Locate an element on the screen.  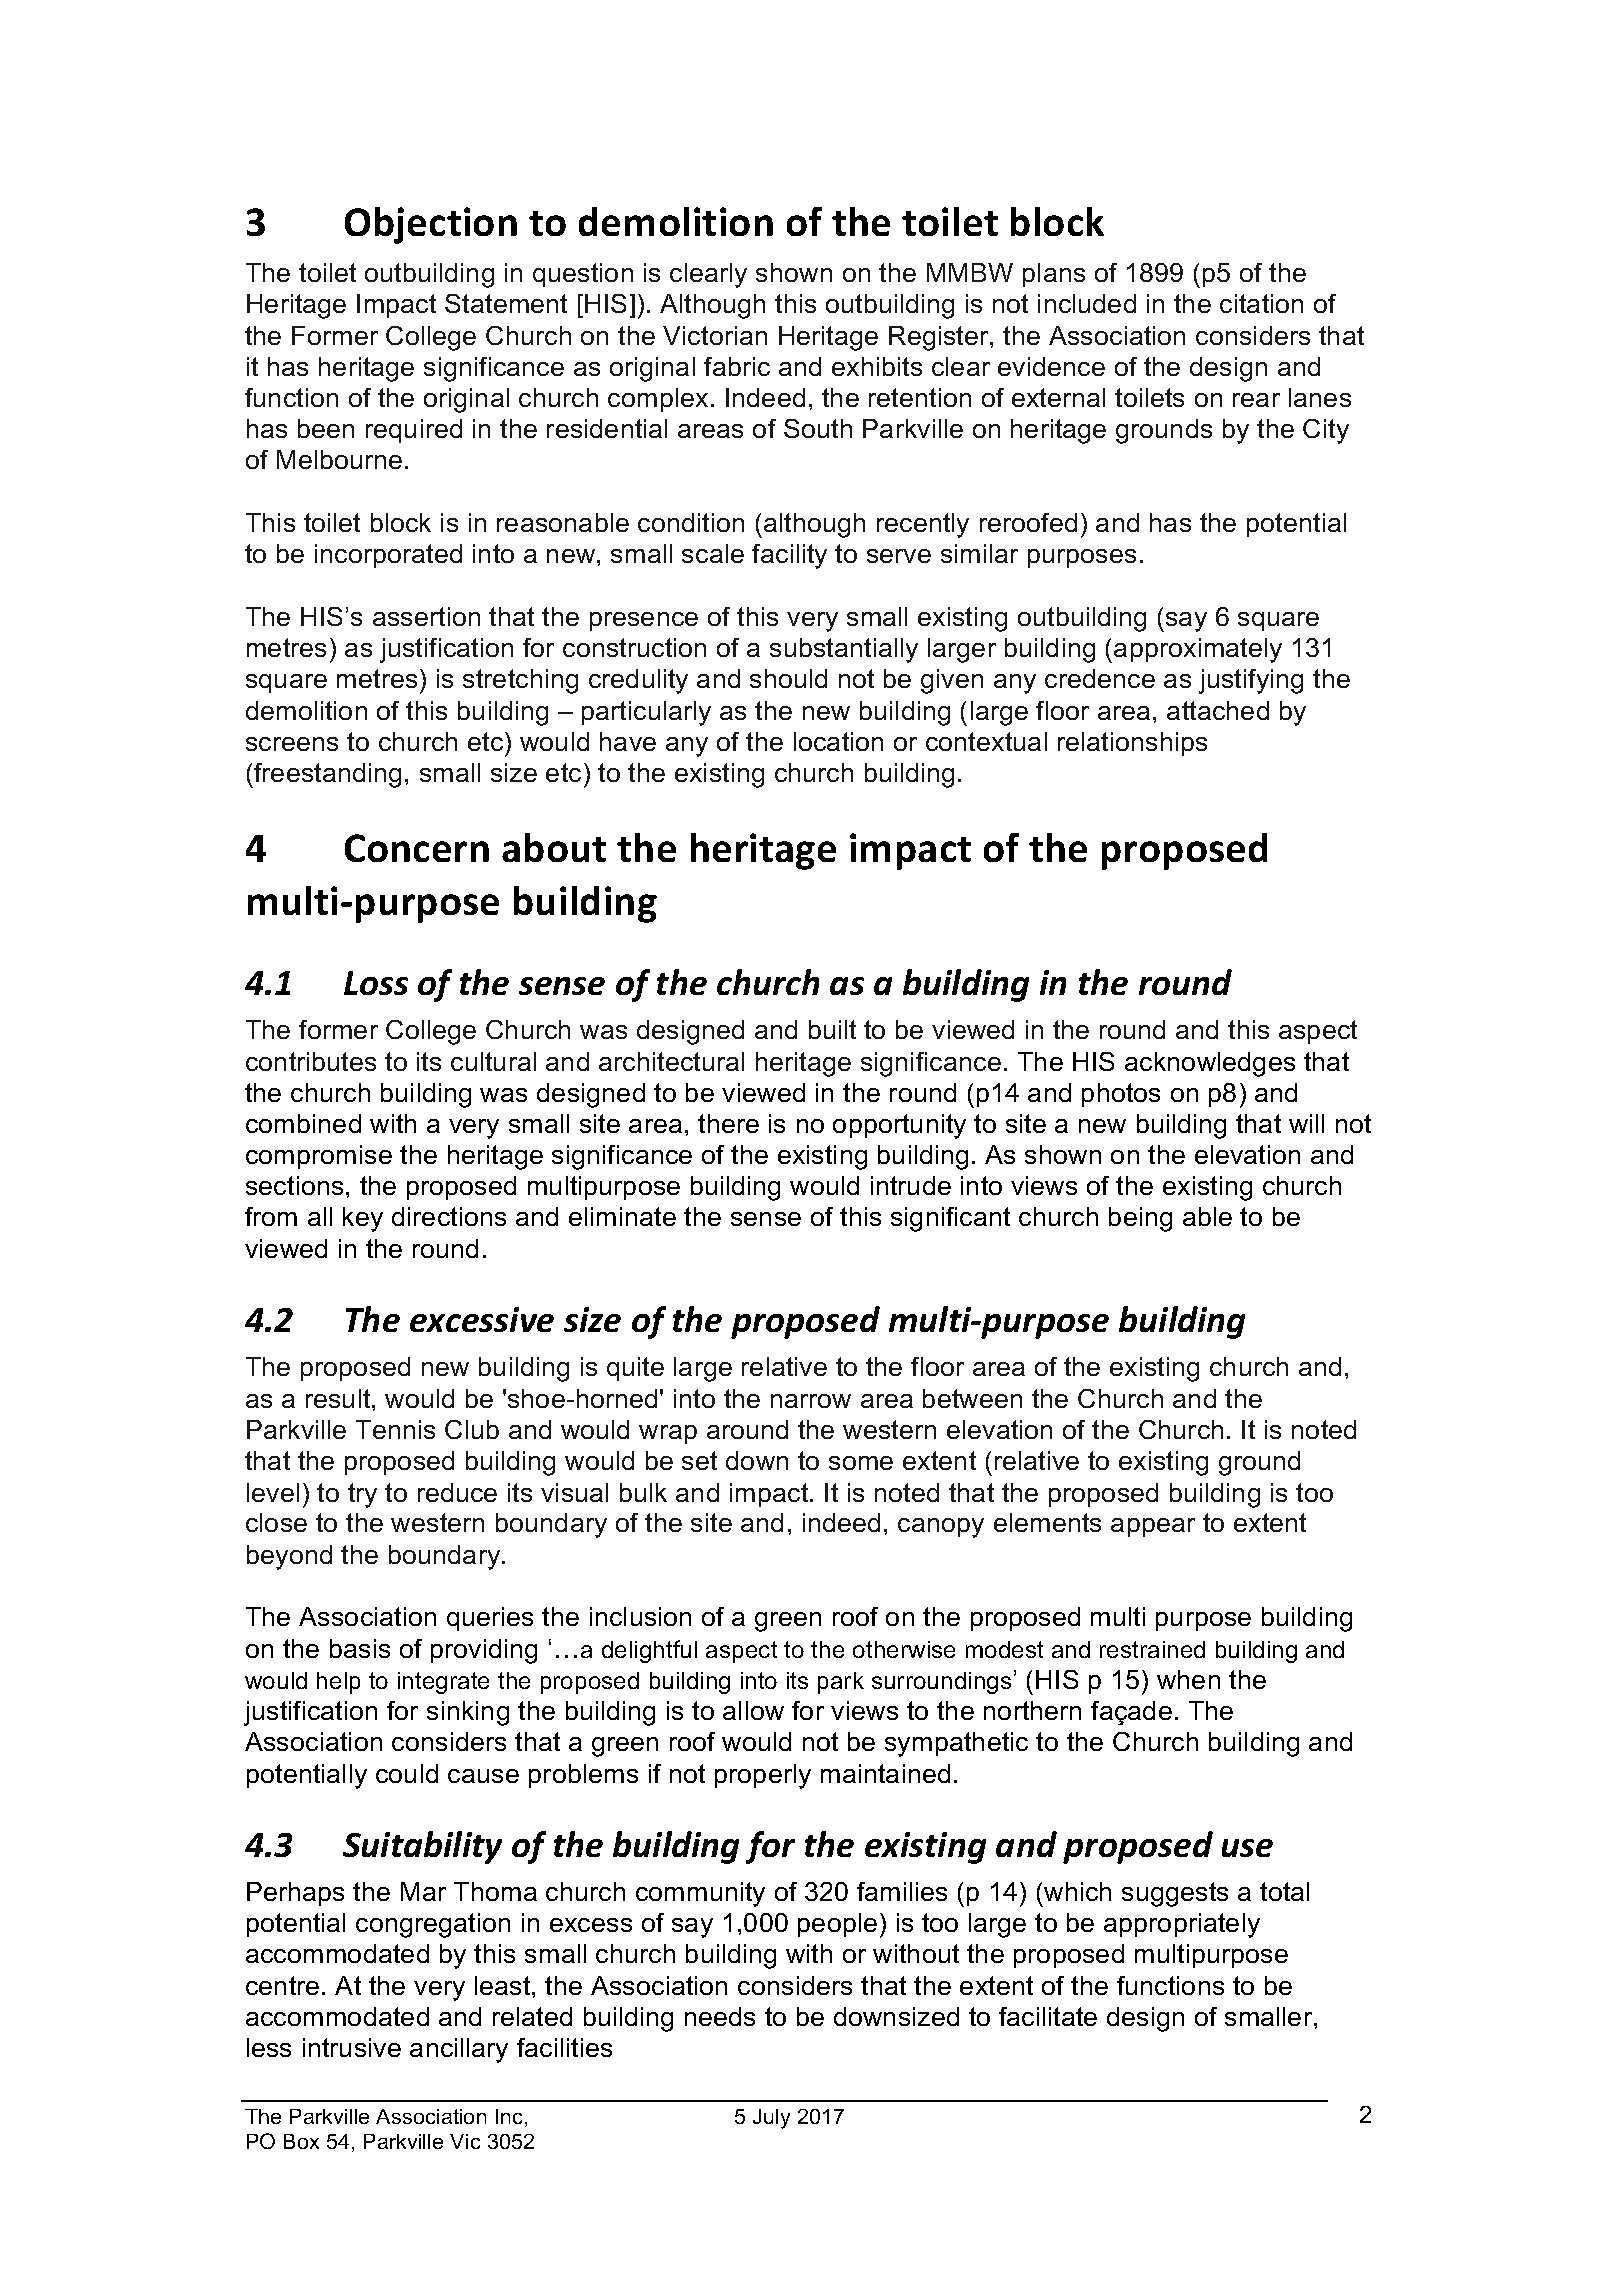
intrusive is located at coordinates (352, 2047).
